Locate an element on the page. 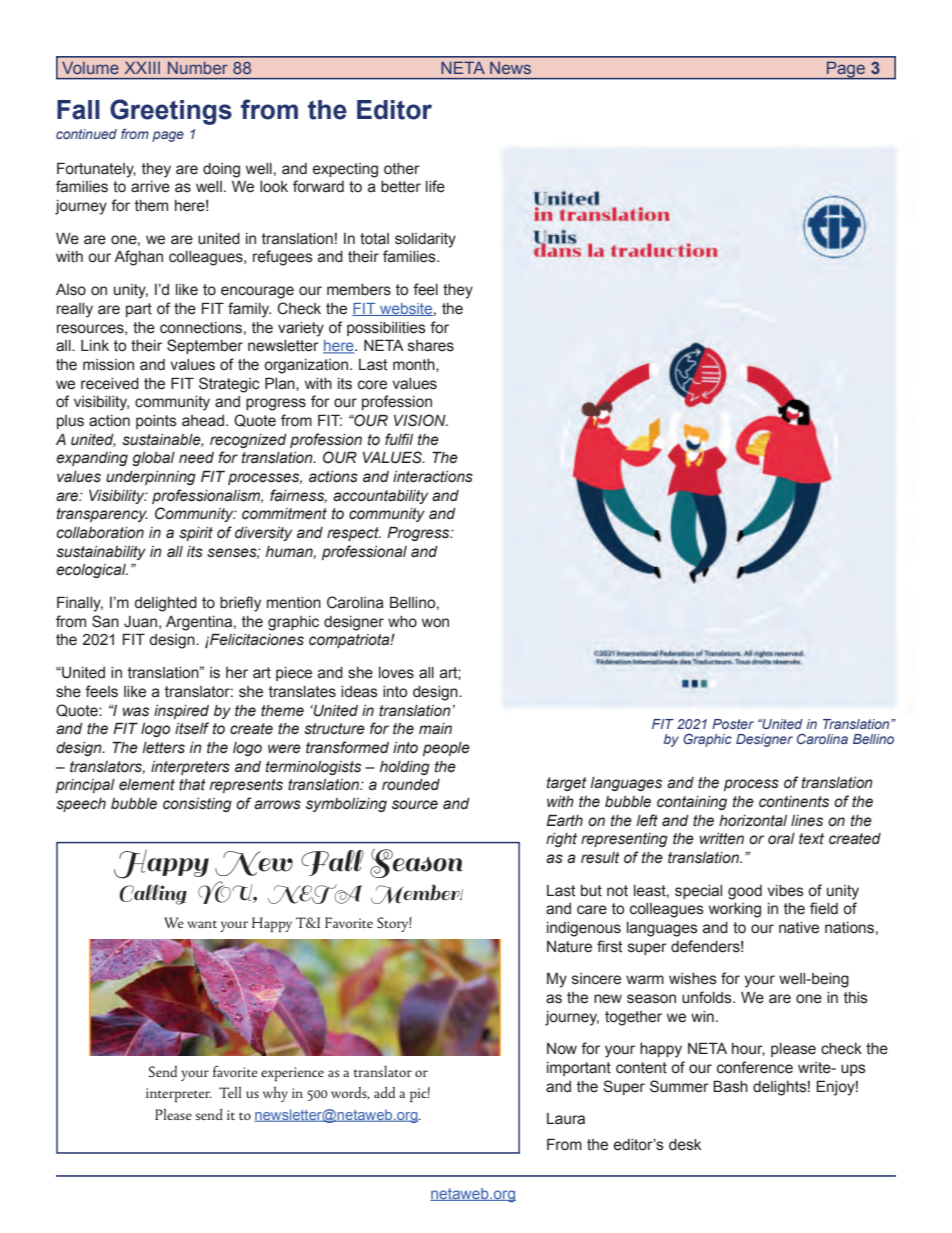  life is located at coordinates (435, 186).
